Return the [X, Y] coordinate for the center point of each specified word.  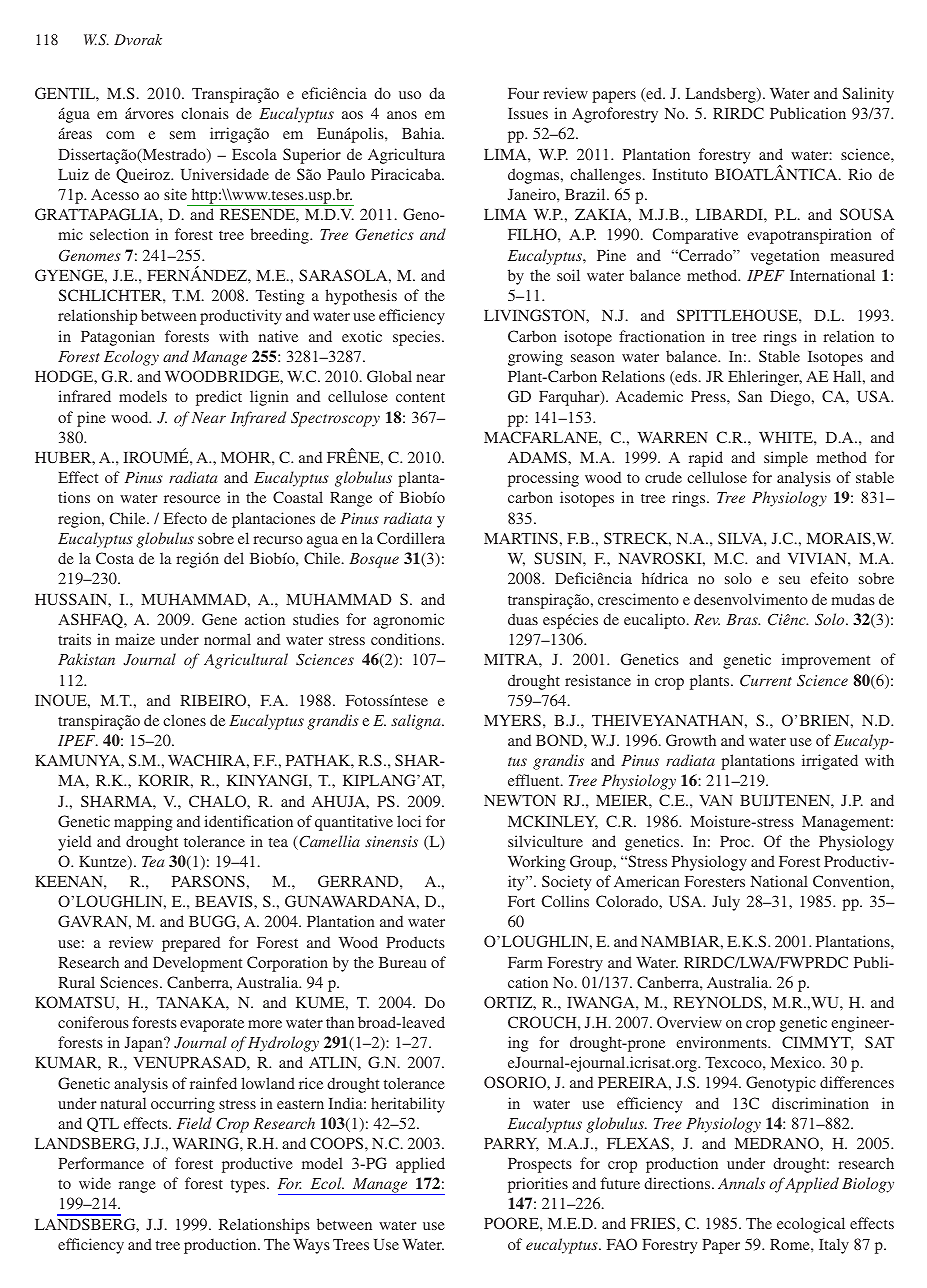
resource [192, 499]
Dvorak [138, 39]
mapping [143, 823]
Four [523, 93]
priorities [538, 1185]
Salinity [868, 95]
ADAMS [538, 457]
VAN [716, 800]
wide [95, 1183]
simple [786, 459]
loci [409, 821]
